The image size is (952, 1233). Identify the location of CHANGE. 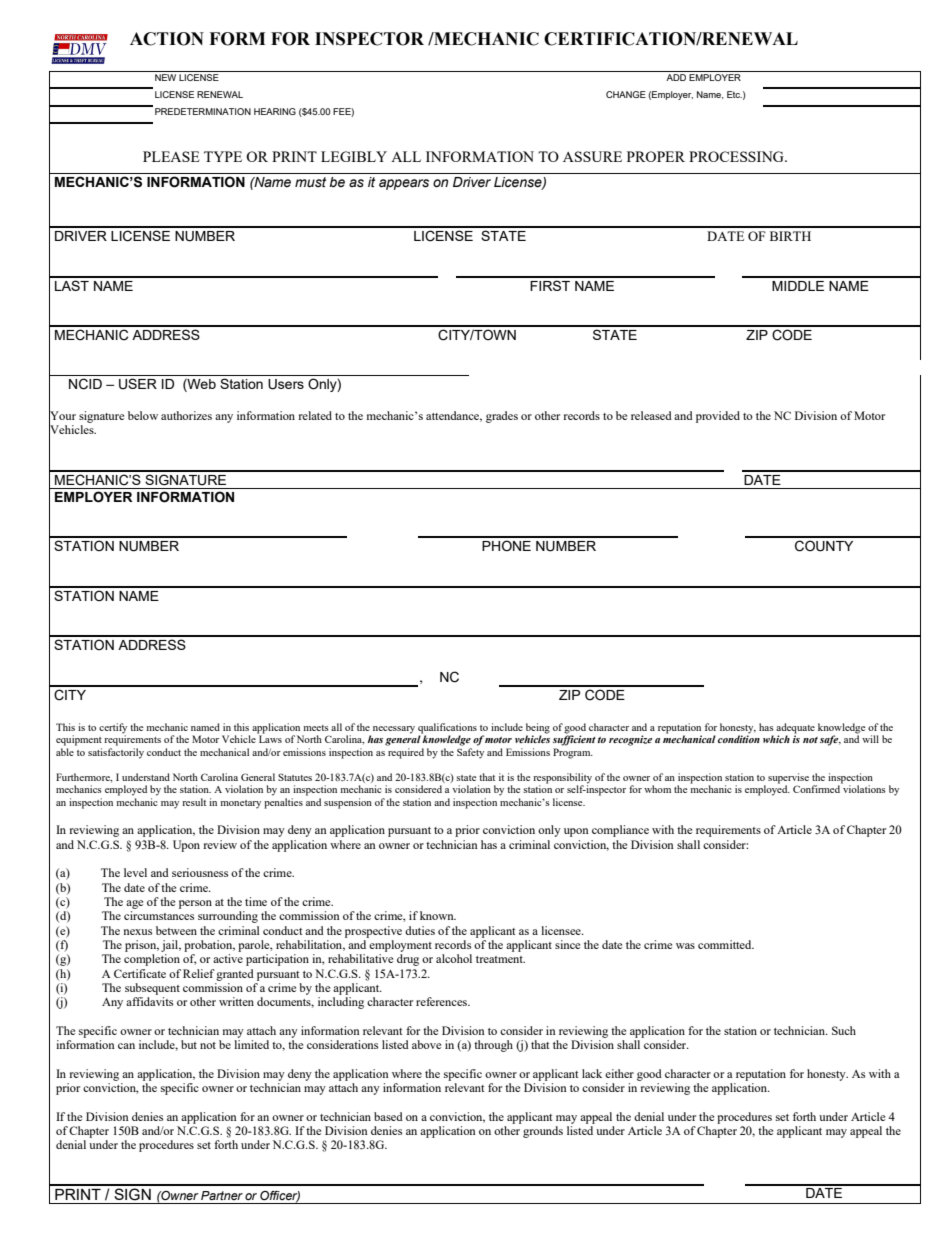
(626, 94).
